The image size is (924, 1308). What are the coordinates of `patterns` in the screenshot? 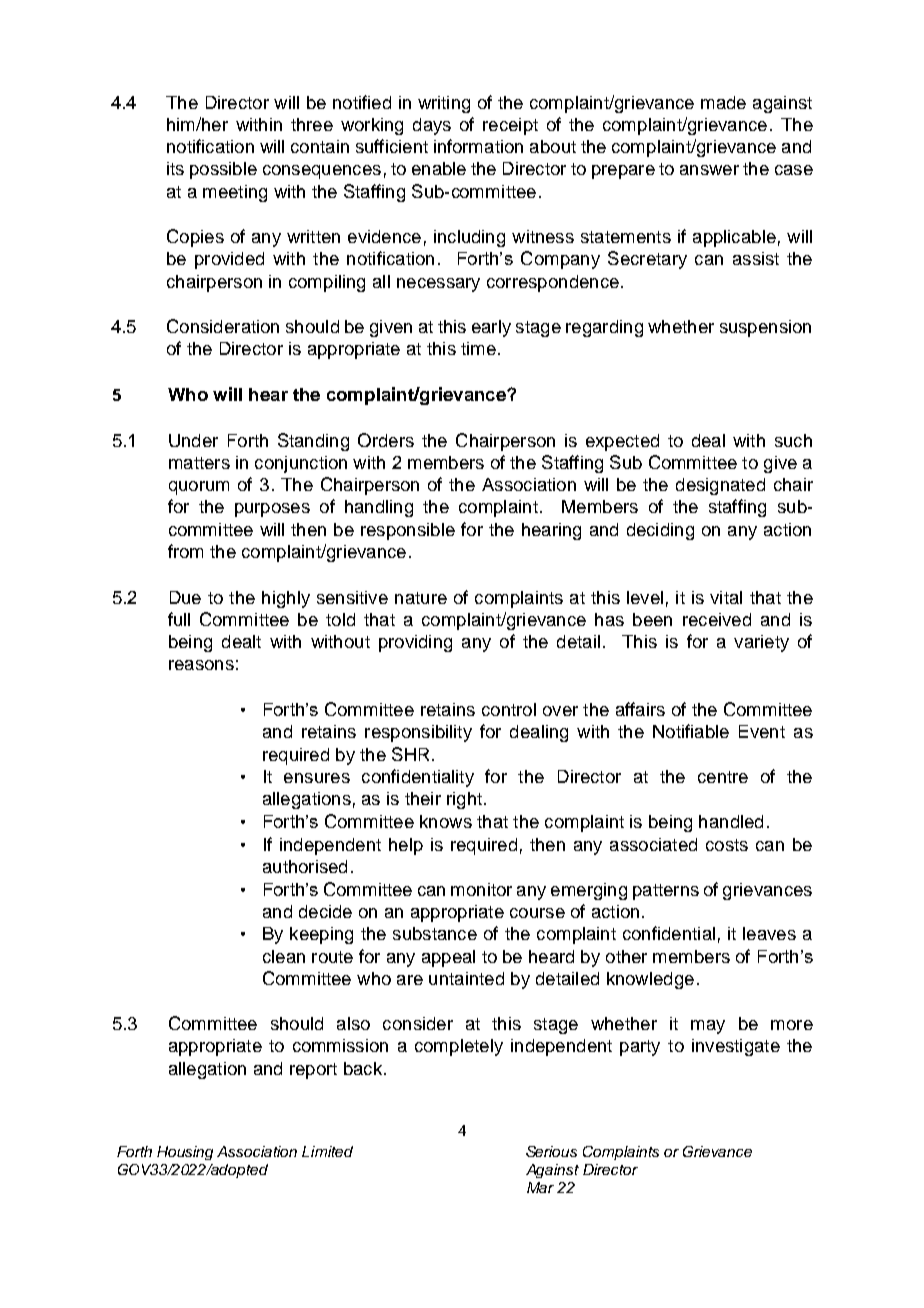 It's located at (666, 892).
